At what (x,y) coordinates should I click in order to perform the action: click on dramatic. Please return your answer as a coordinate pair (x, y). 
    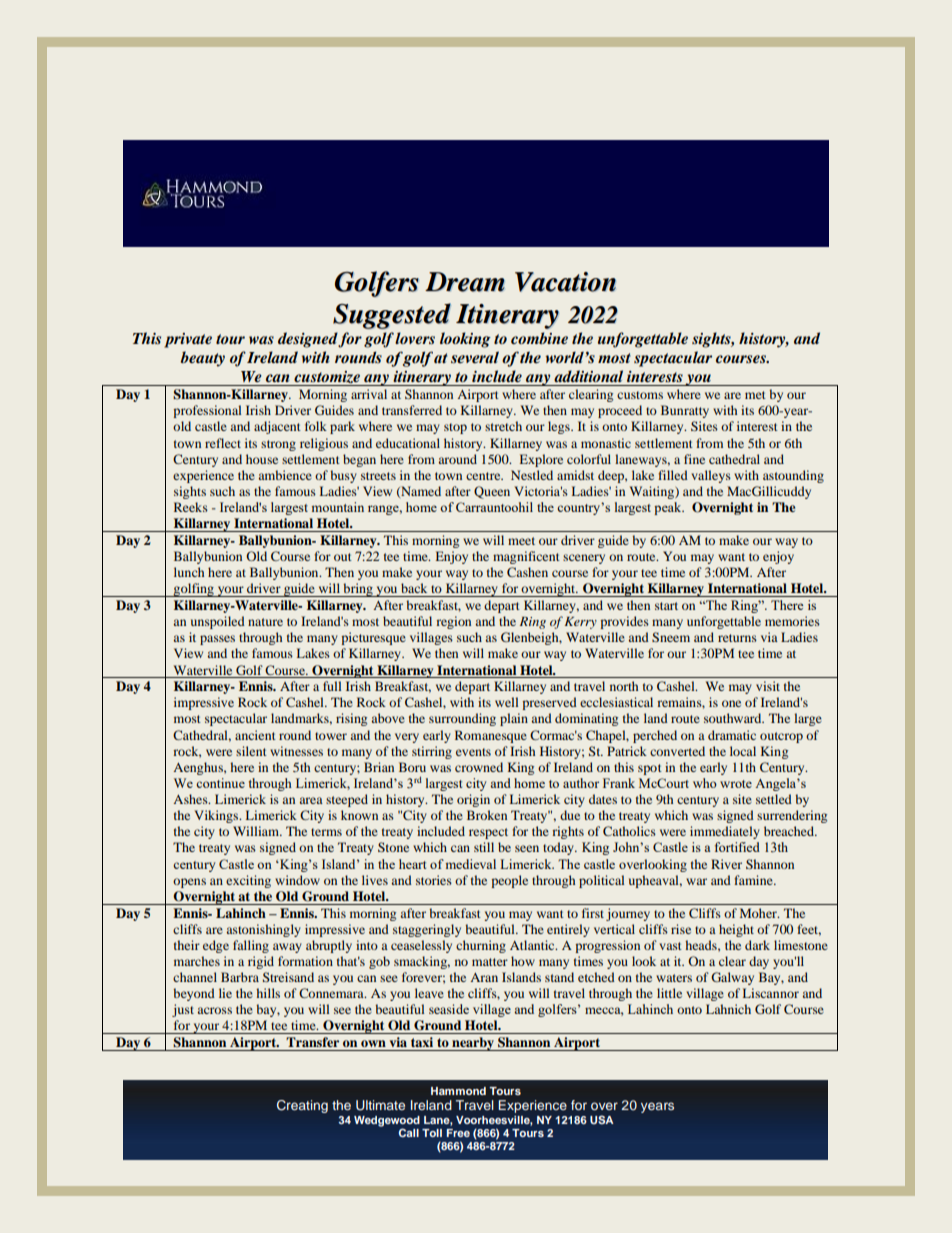
    Looking at the image, I should click on (732, 735).
